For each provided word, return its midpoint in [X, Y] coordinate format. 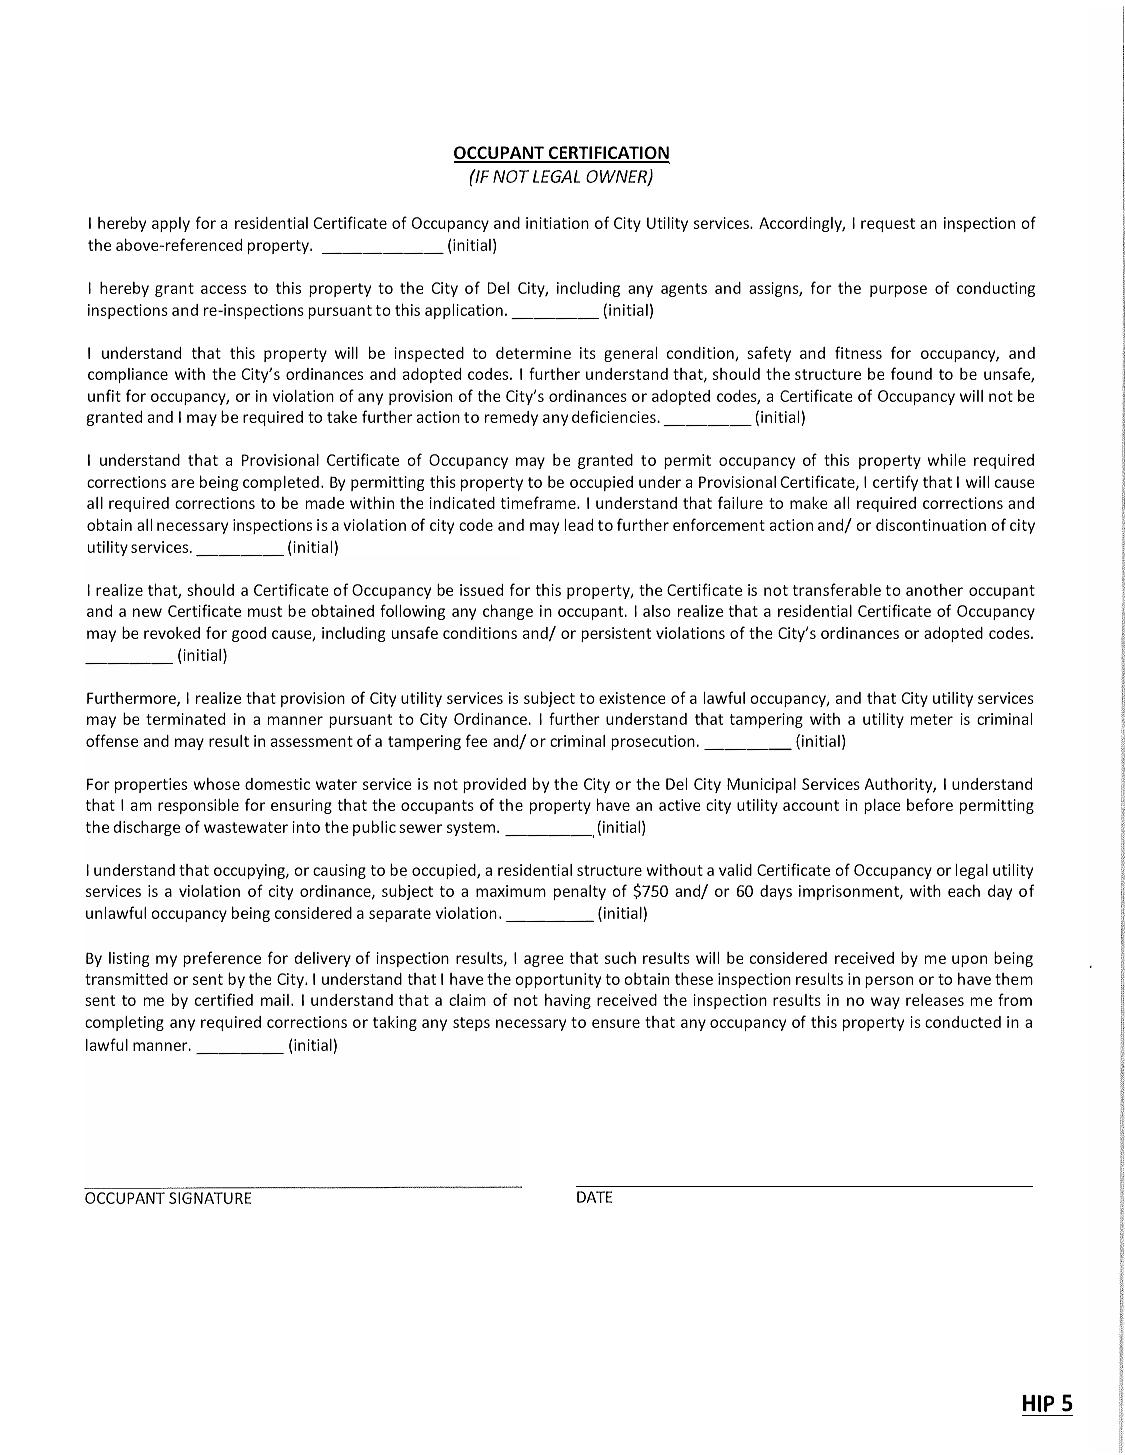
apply [171, 224]
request [888, 225]
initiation [557, 223]
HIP [1038, 1403]
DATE [594, 1197]
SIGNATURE [210, 1198]
